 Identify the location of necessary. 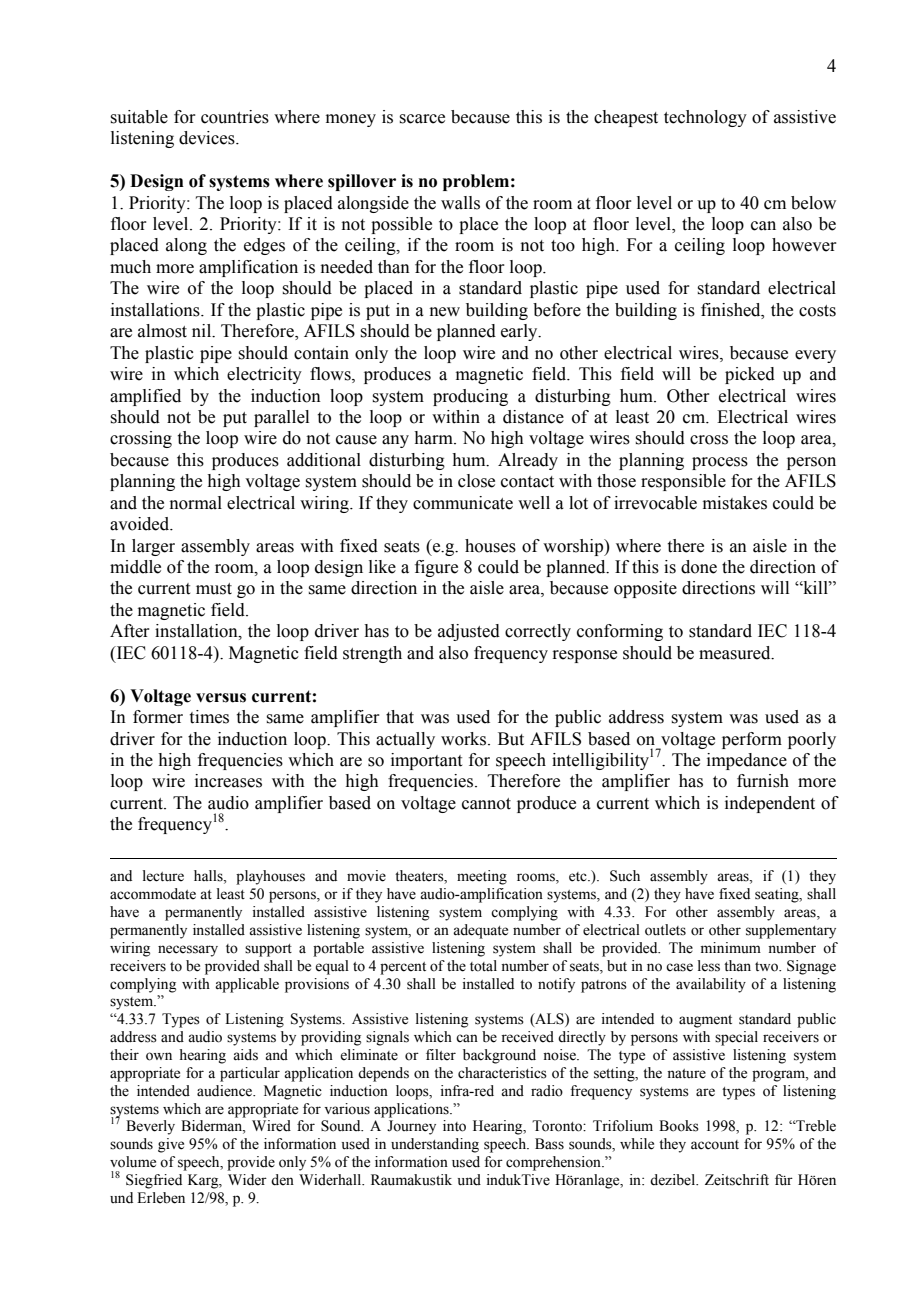
(188, 951).
